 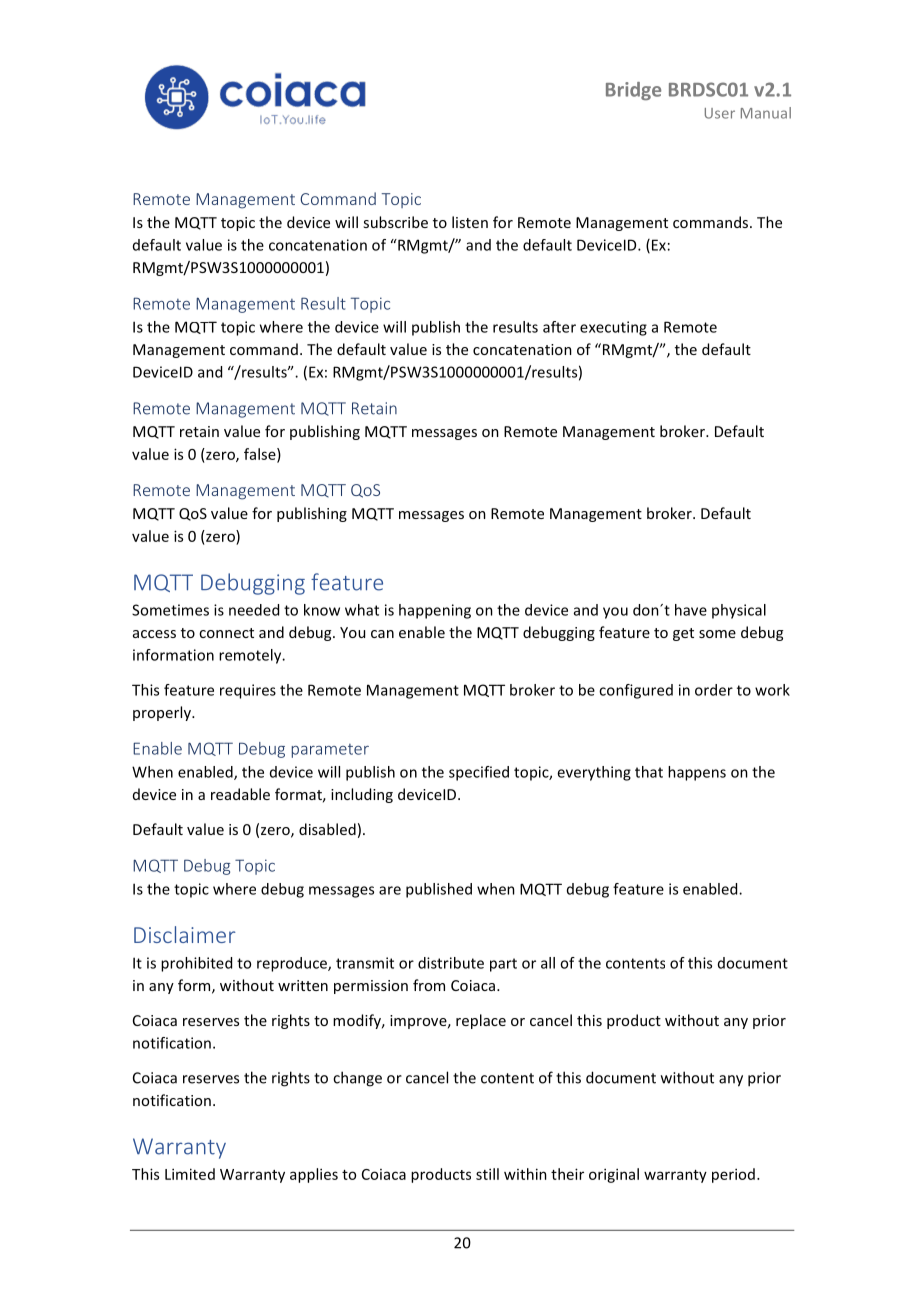 I want to click on connect, so click(x=226, y=633).
